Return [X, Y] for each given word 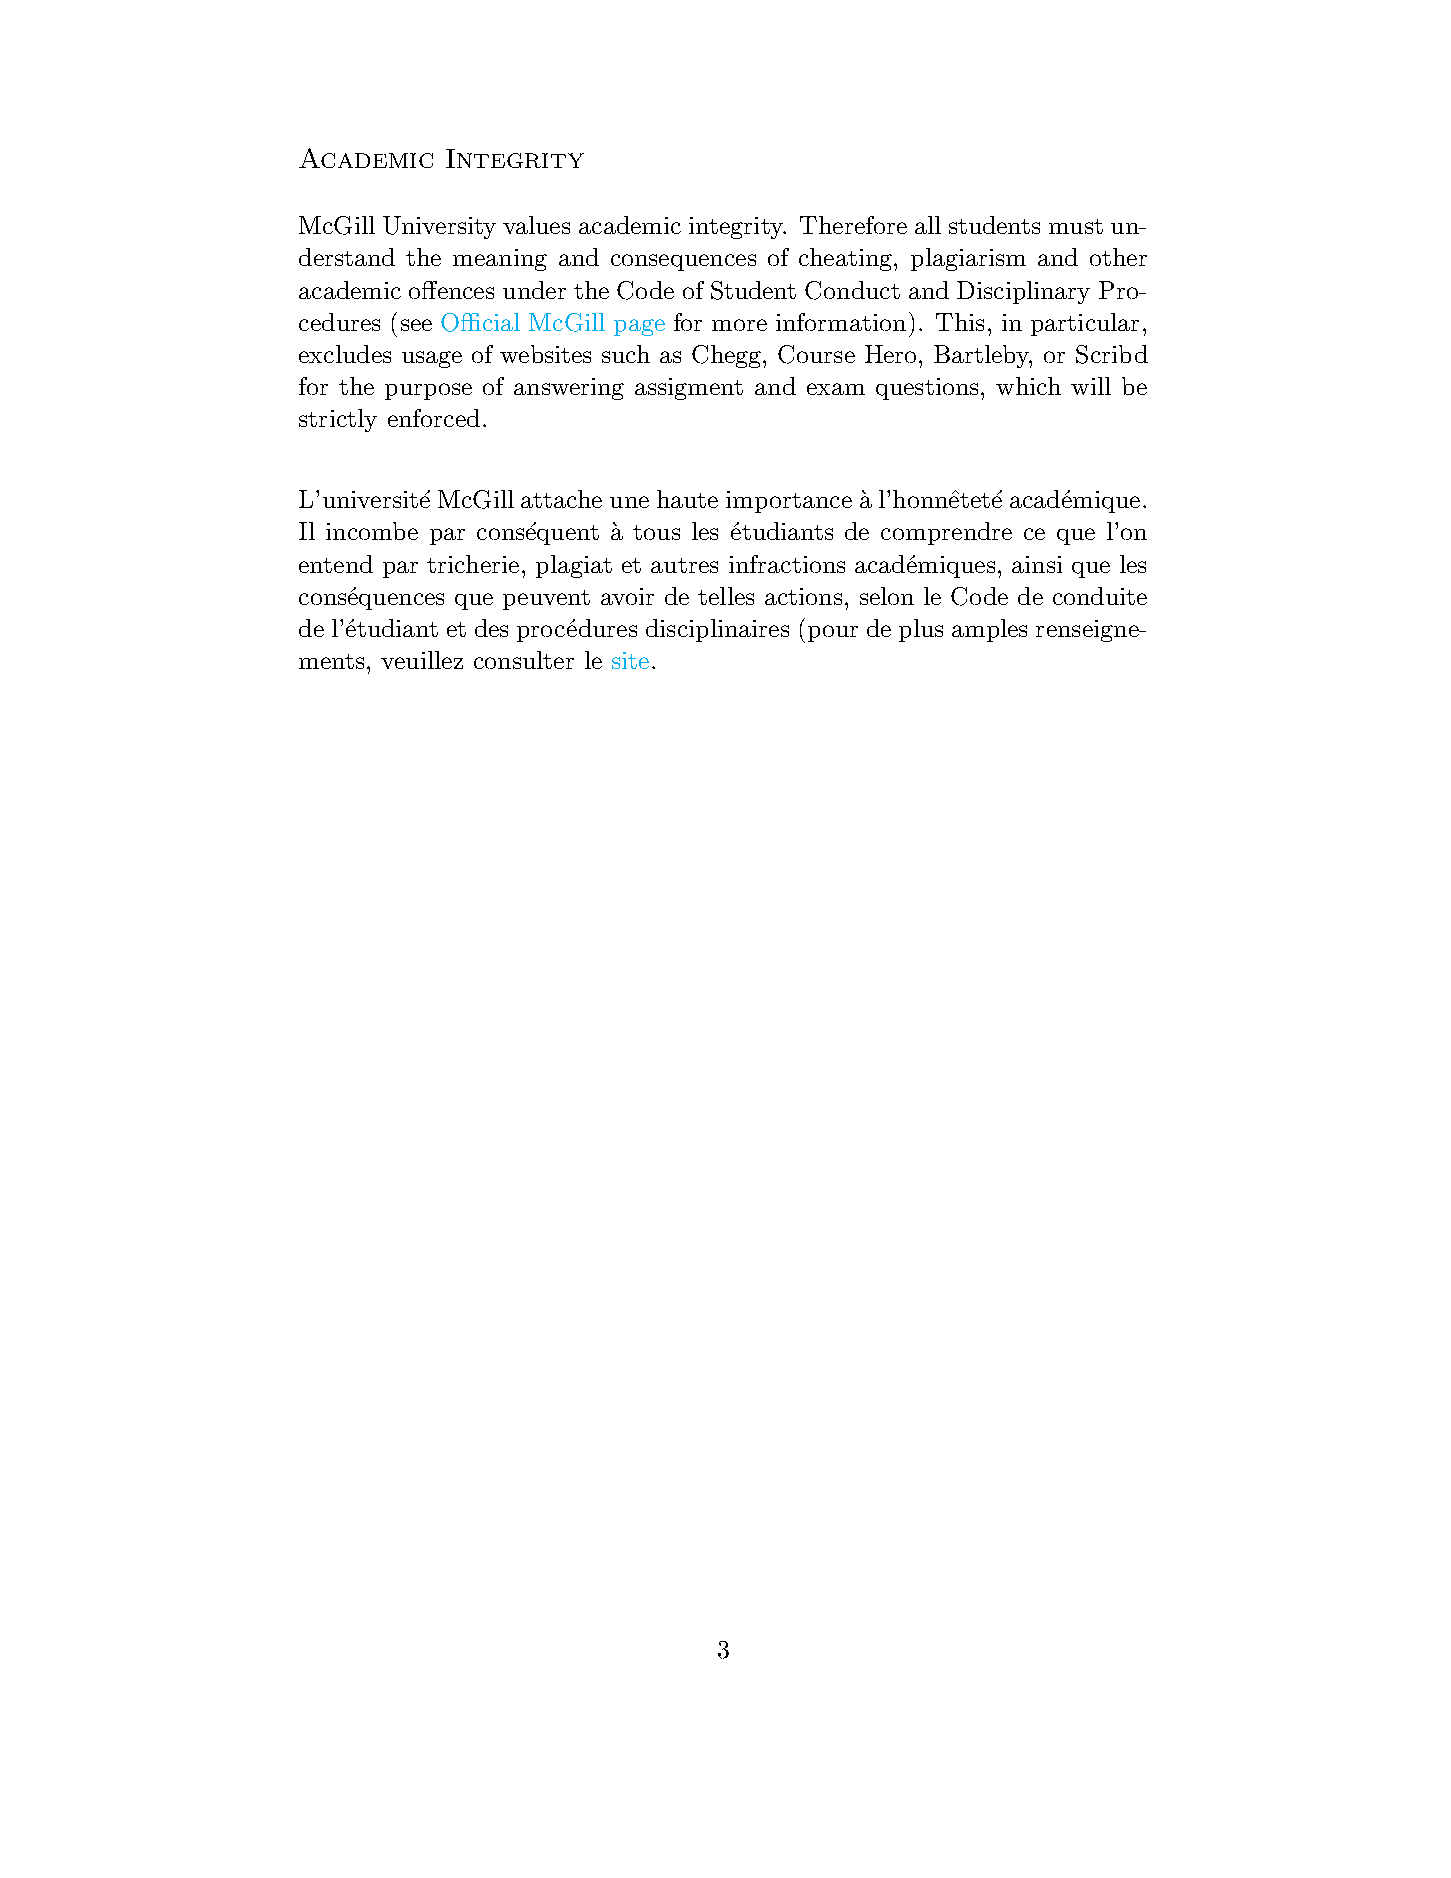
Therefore [853, 225]
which [1028, 386]
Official [480, 322]
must [1076, 226]
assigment [689, 389]
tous [656, 532]
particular [1085, 324]
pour [833, 633]
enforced [434, 418]
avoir [627, 596]
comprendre [946, 533]
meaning [500, 260]
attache [561, 499]
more [739, 325]
